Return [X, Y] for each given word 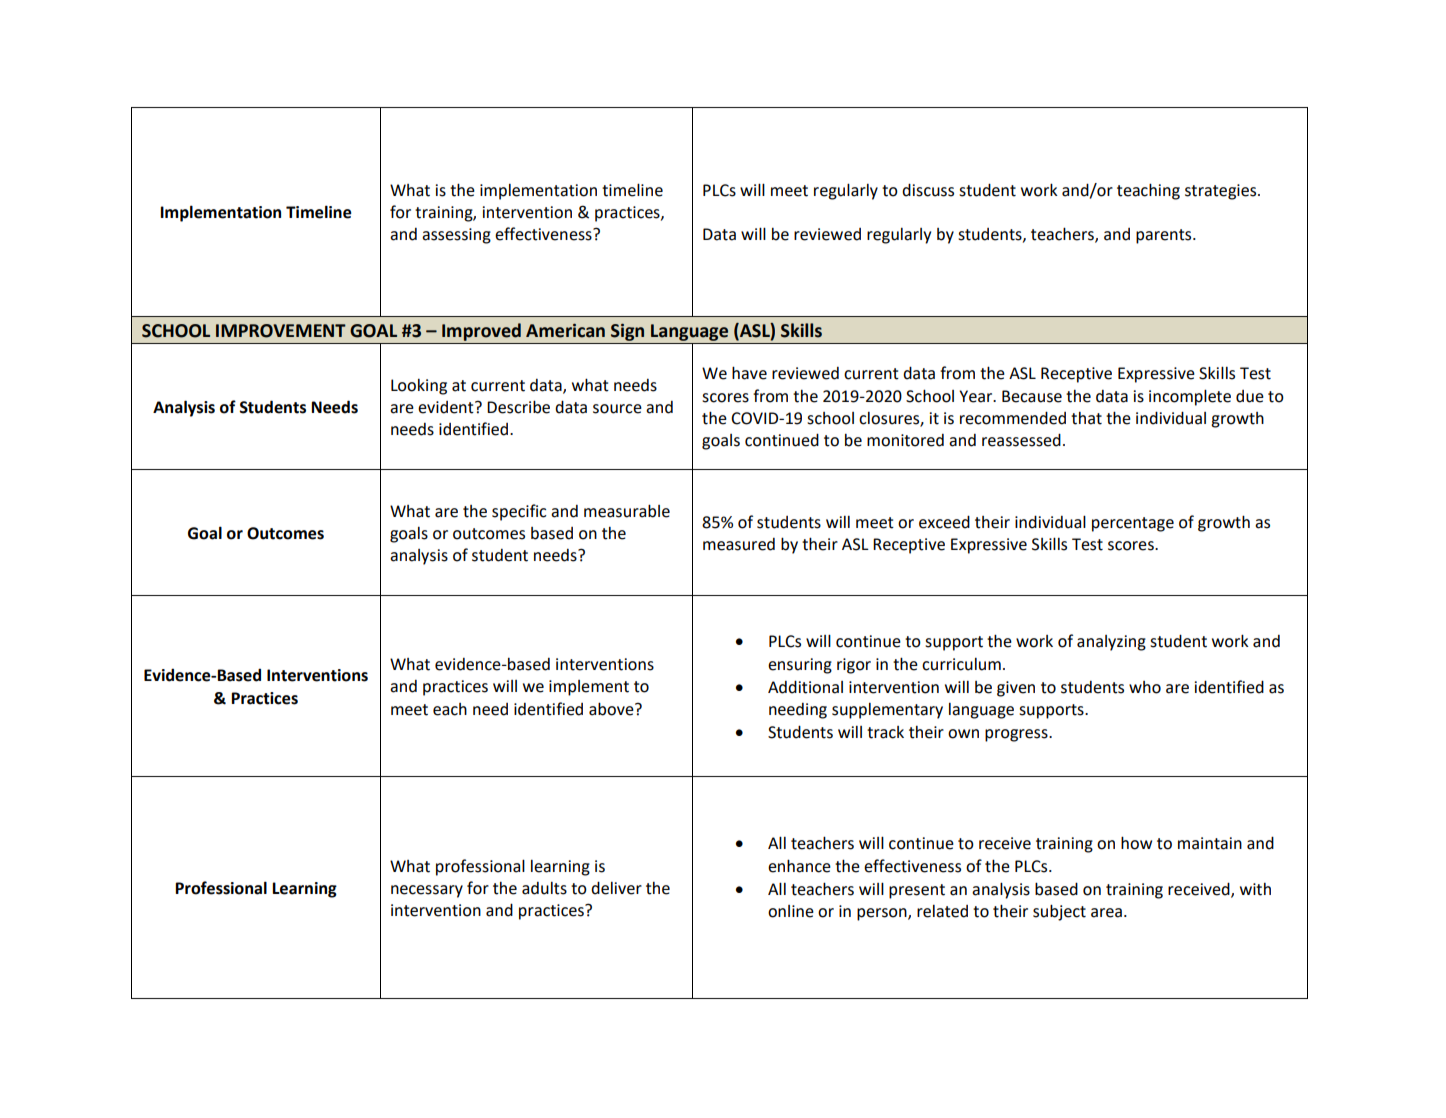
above [612, 709]
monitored [905, 440]
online [791, 911]
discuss [928, 190]
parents [1165, 236]
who [1145, 687]
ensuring [800, 666]
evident [447, 407]
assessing [456, 236]
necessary [427, 891]
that [1086, 418]
